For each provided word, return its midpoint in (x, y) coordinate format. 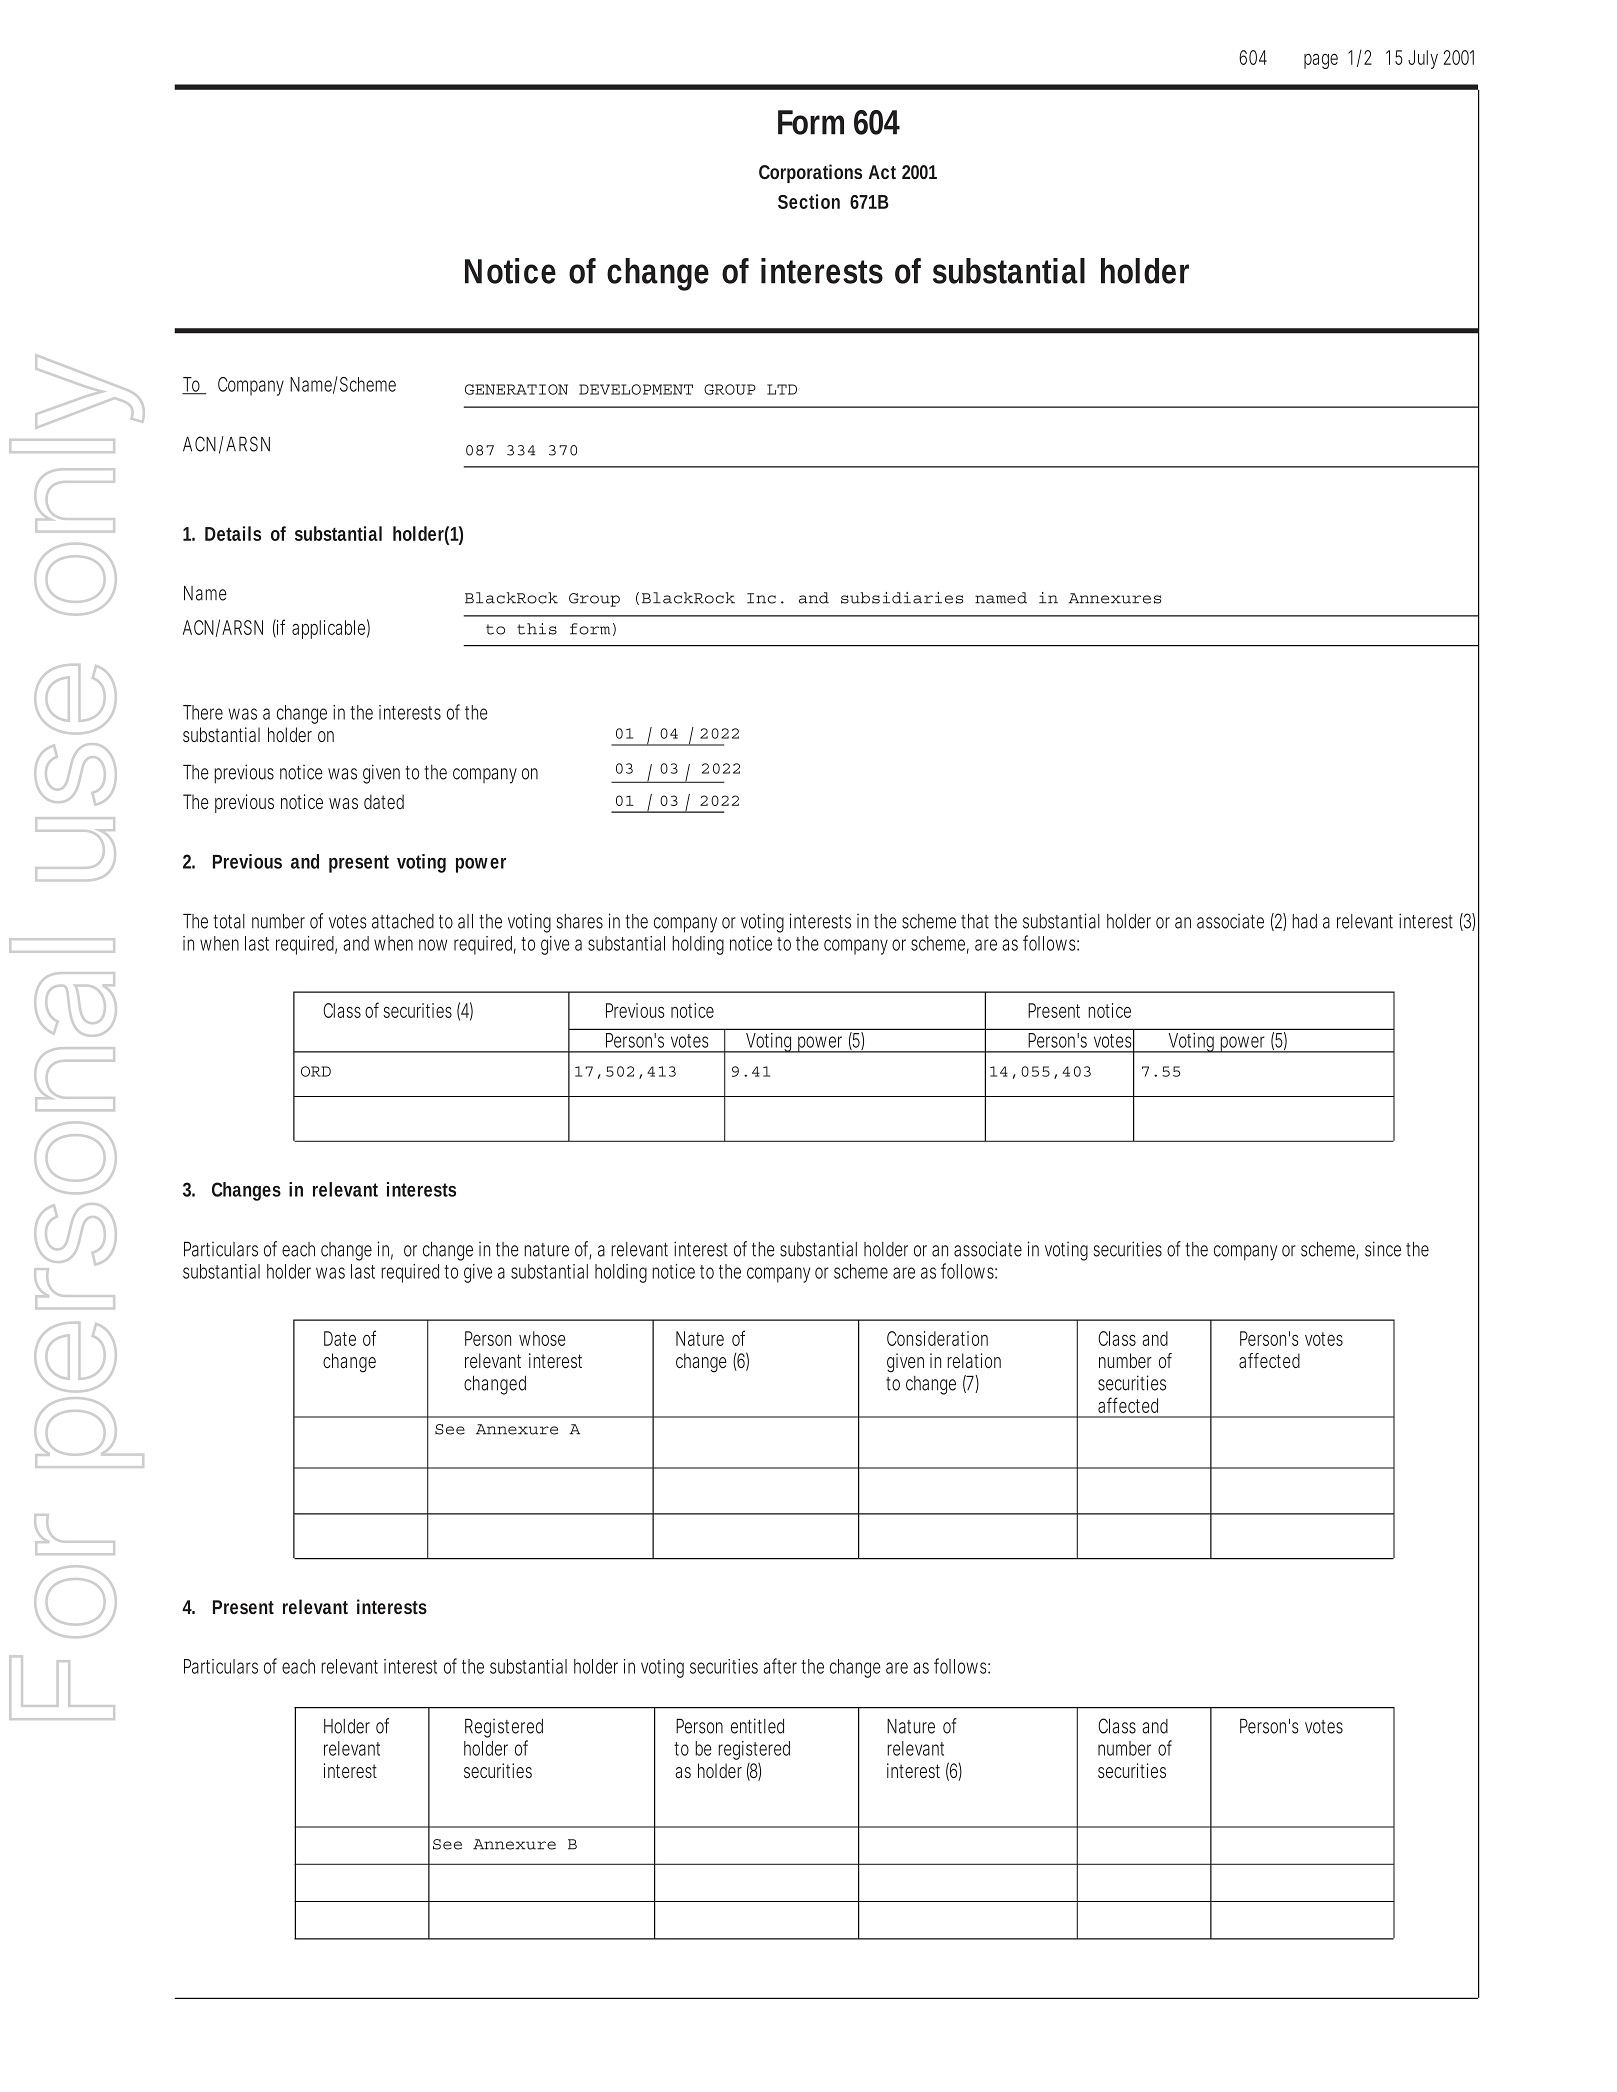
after (780, 1666)
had (1304, 921)
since (1383, 1249)
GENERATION (516, 389)
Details (233, 533)
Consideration (937, 1338)
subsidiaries (902, 598)
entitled (757, 1726)
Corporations (810, 173)
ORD (316, 1071)
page (1321, 61)
